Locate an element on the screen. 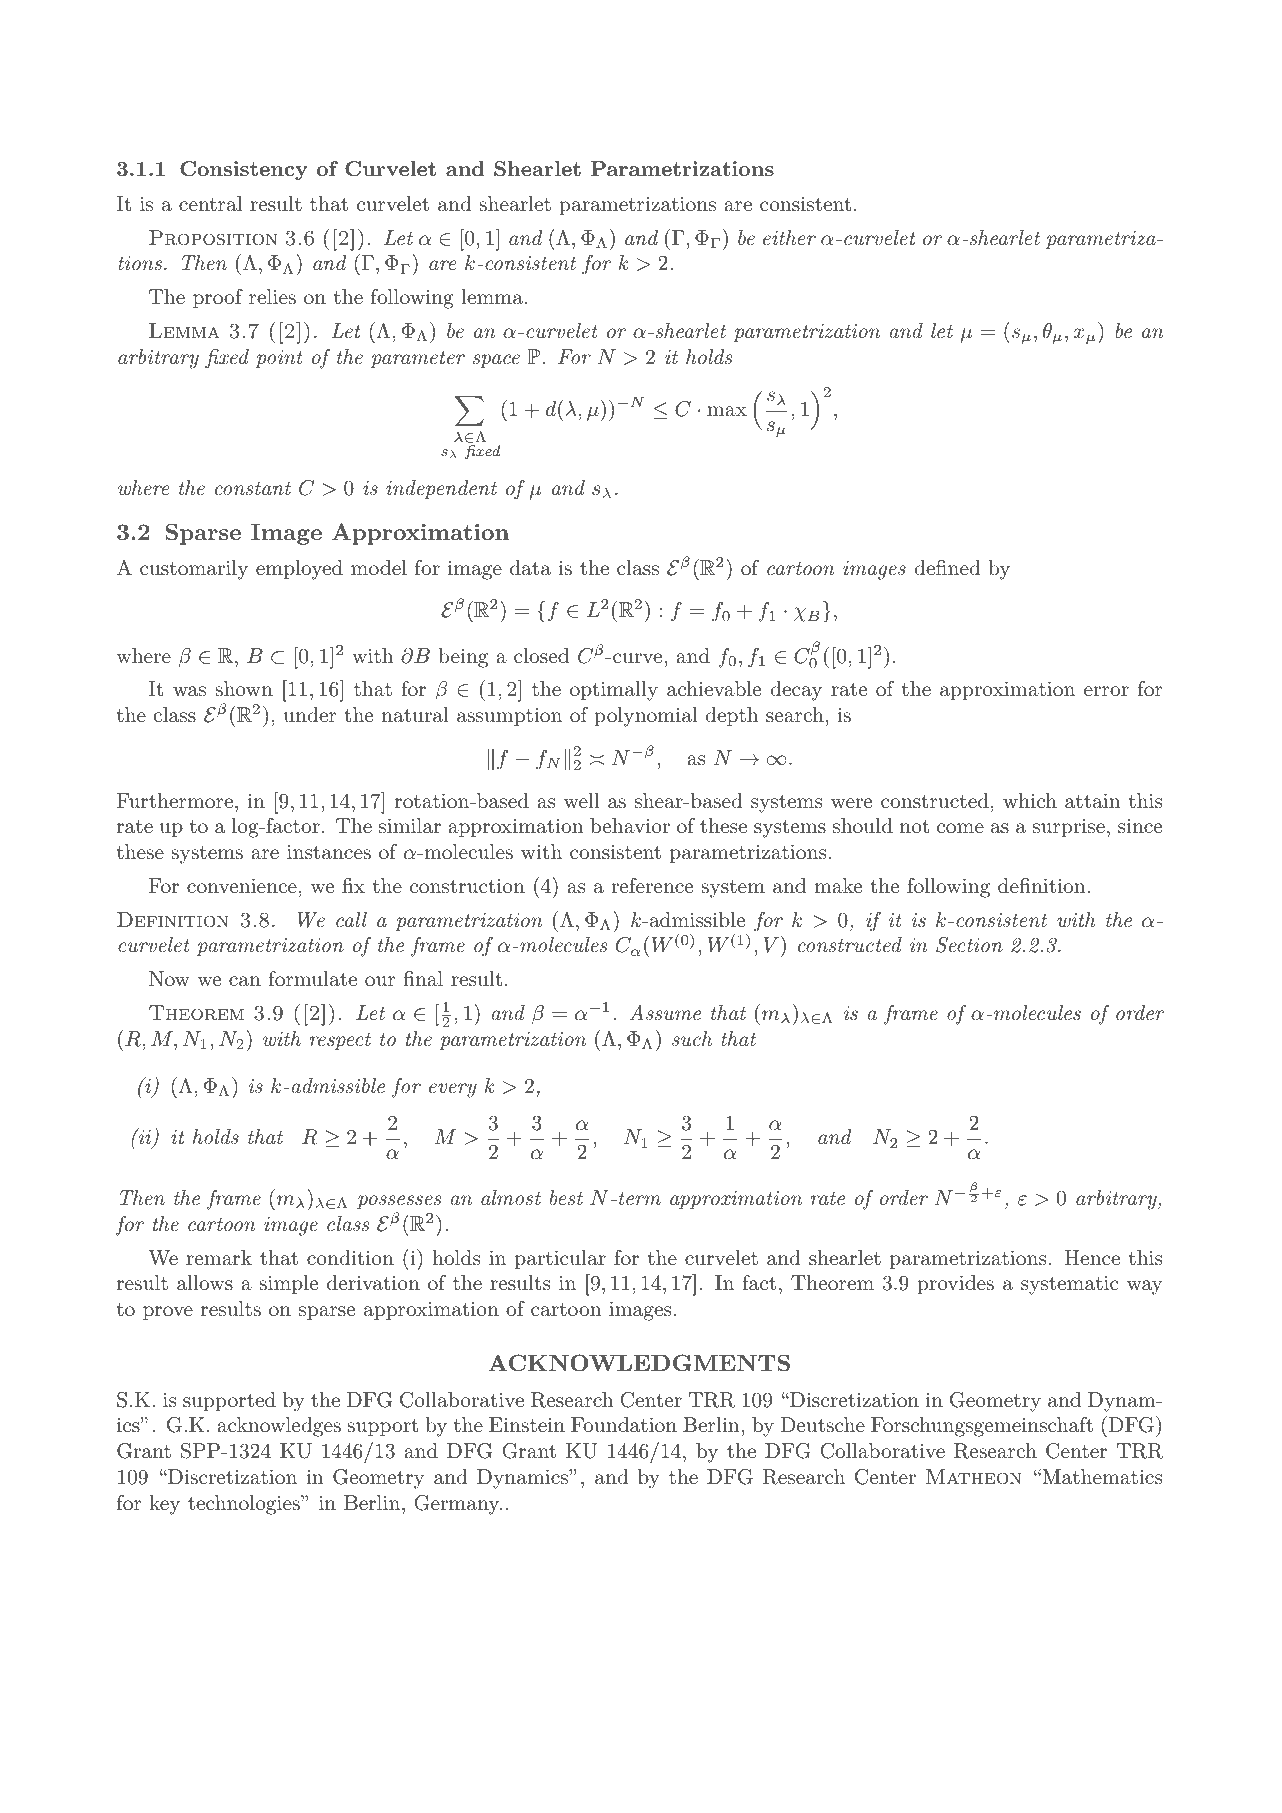  such is located at coordinates (692, 1038).
